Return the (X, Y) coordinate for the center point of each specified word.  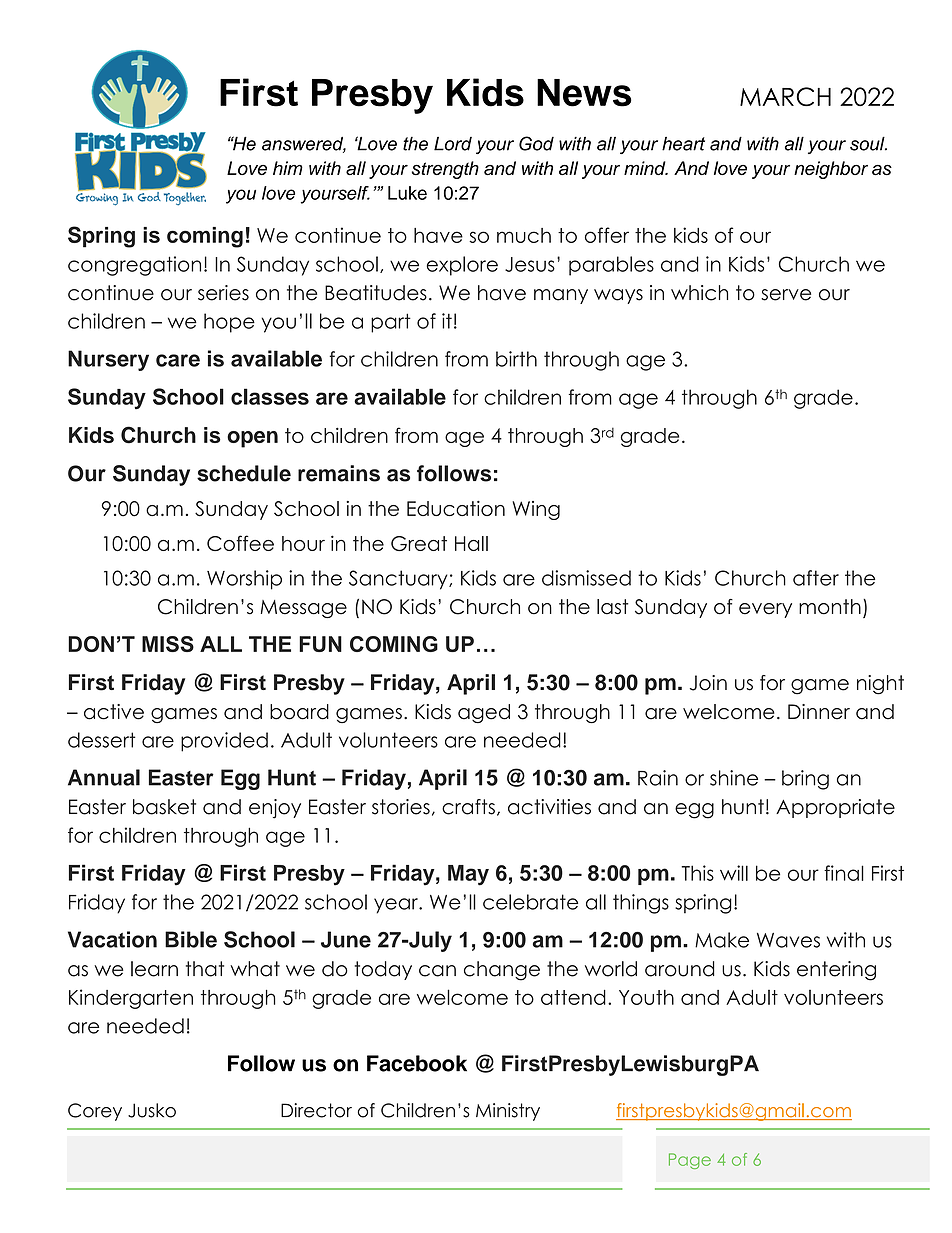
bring (805, 780)
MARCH (785, 97)
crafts (468, 807)
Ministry (508, 1112)
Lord (453, 144)
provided (224, 742)
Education (456, 508)
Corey (95, 1112)
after (816, 578)
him (288, 168)
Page (690, 1161)
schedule (244, 473)
